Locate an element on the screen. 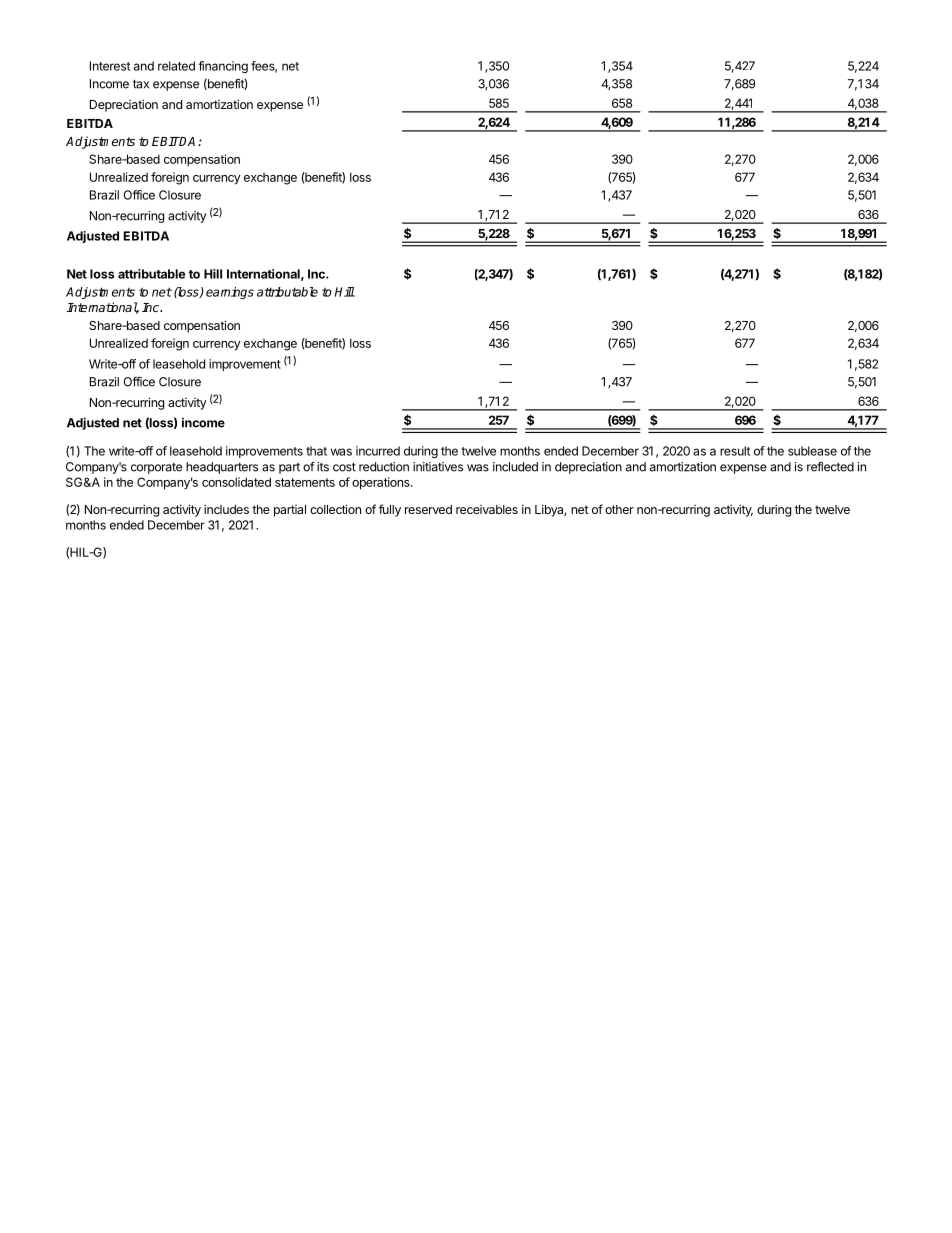 This screenshot has height=1233, width=952. other is located at coordinates (619, 509).
